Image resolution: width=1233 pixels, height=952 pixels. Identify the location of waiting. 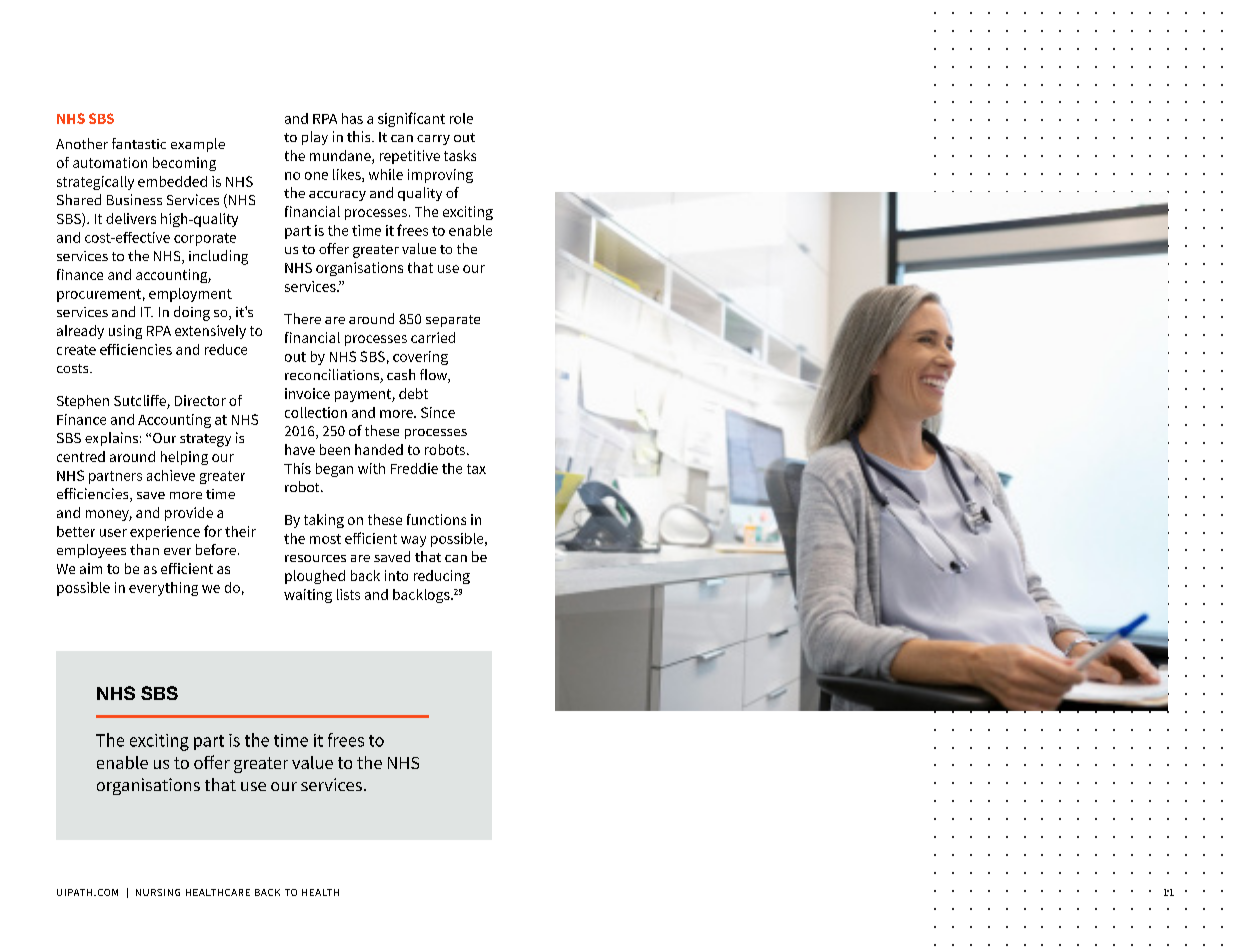
(308, 596).
